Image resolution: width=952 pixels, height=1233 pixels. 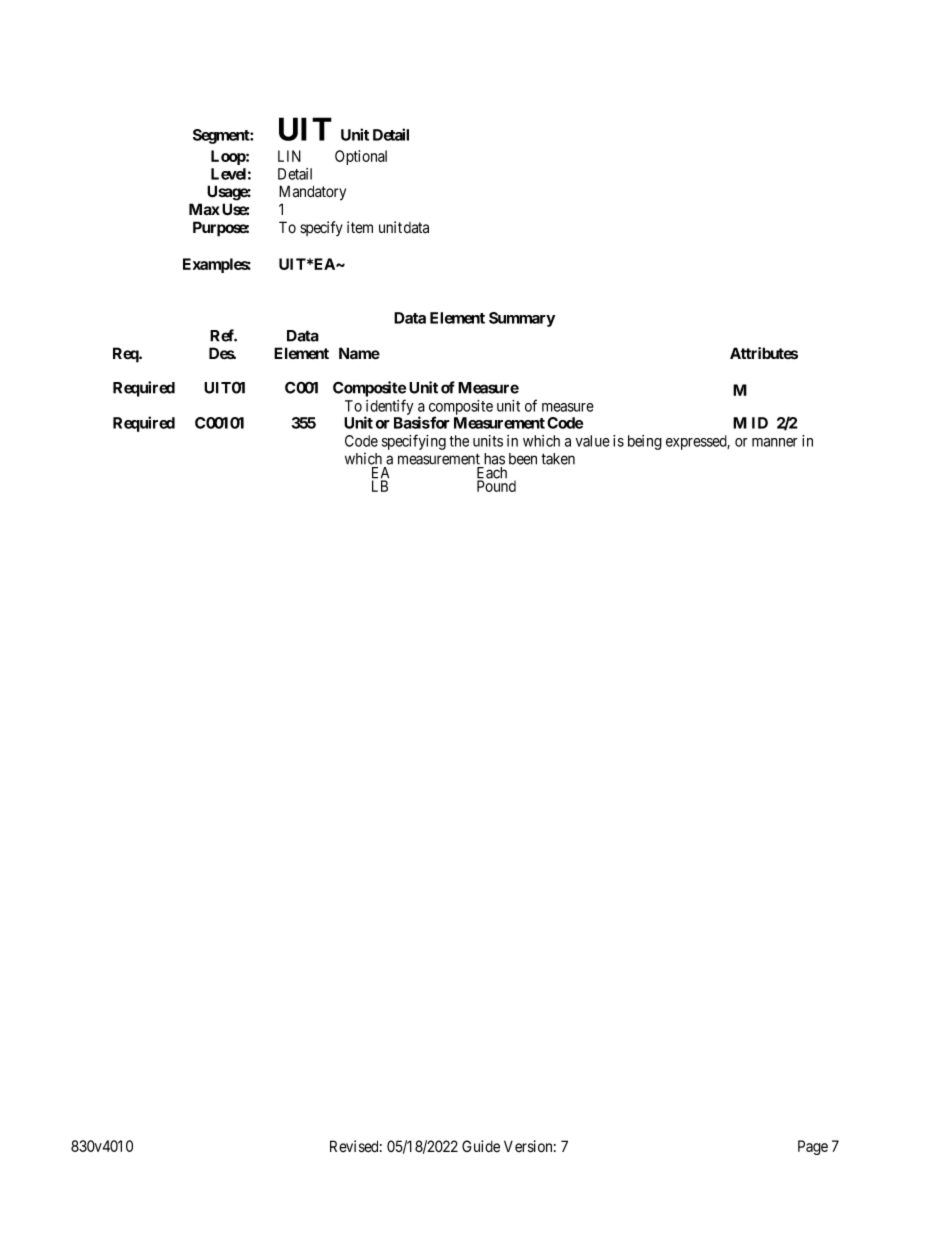 What do you see at coordinates (459, 441) in the page?
I see `the` at bounding box center [459, 441].
